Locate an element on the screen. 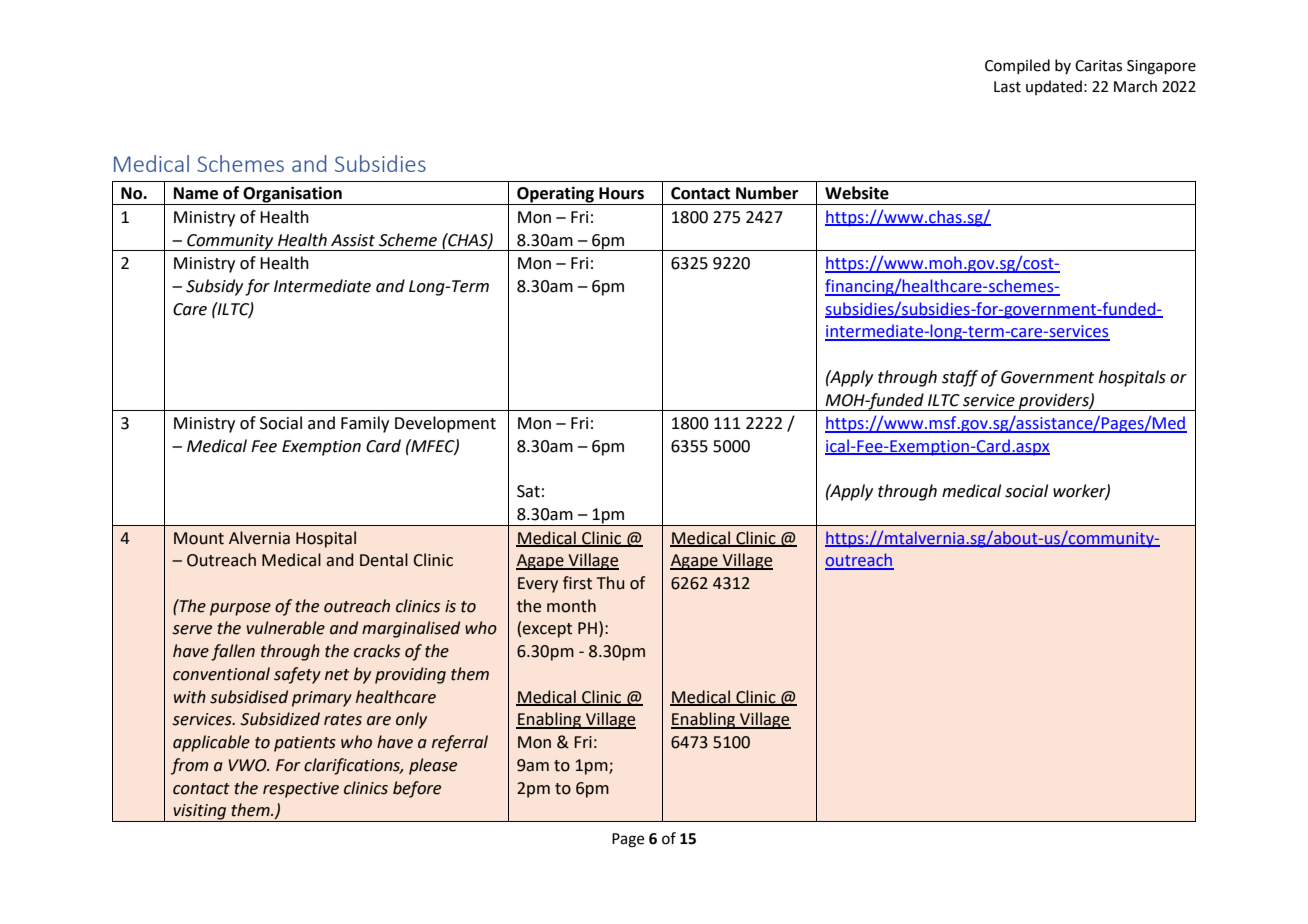 The image size is (1308, 924). Name is located at coordinates (196, 193).
